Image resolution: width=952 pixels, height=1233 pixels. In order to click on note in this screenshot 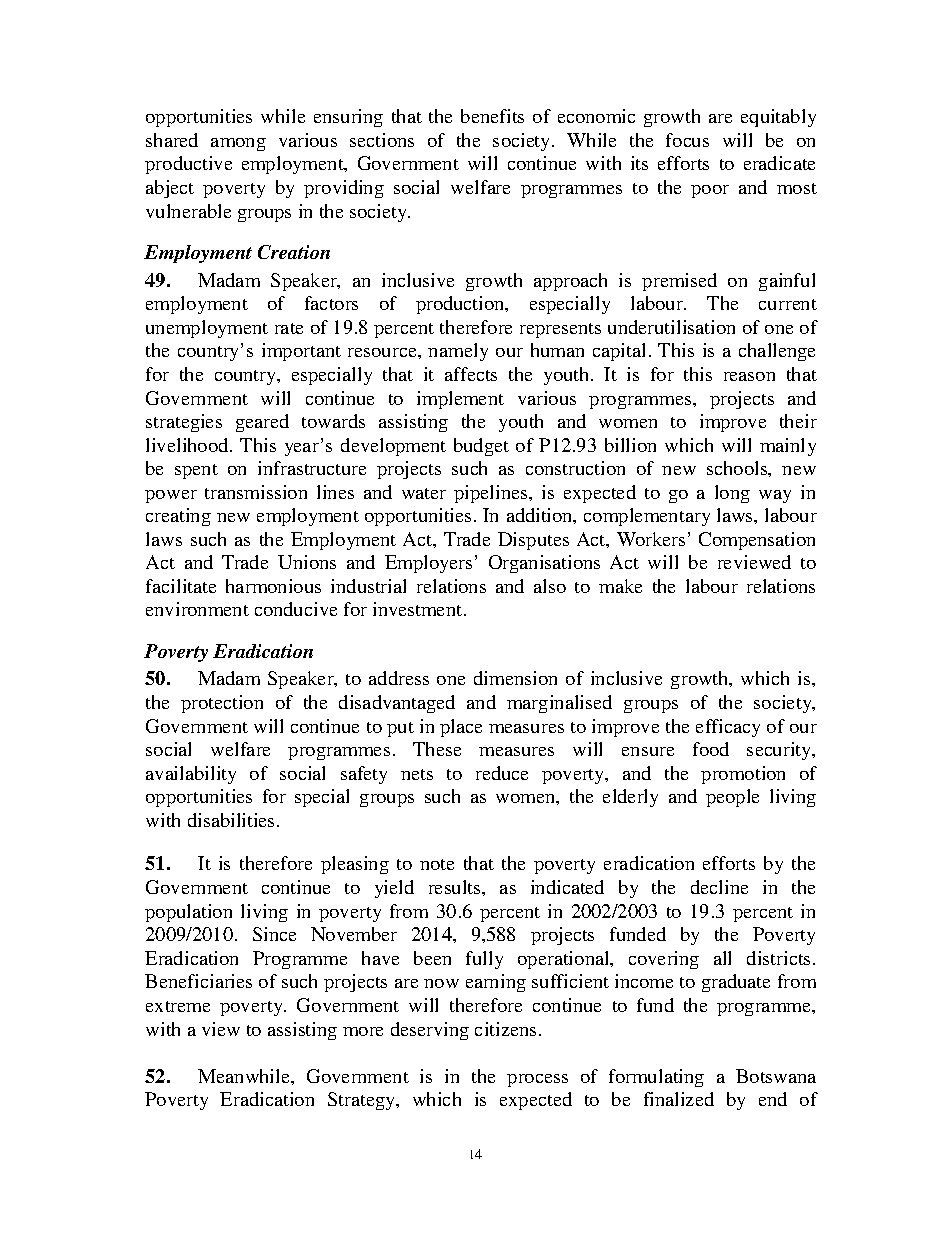, I will do `click(437, 864)`.
